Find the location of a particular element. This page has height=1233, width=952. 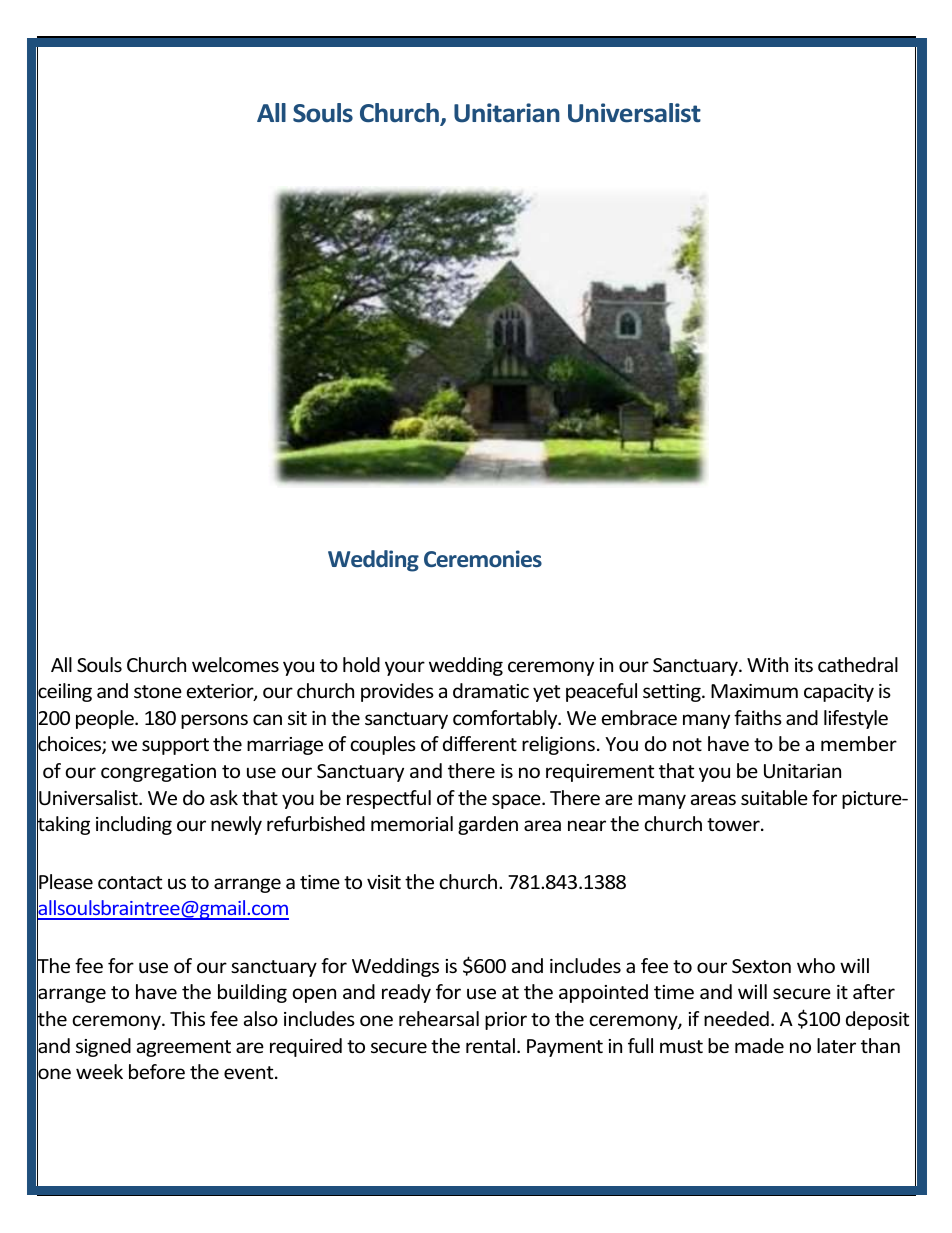

agreement is located at coordinates (184, 1048).
